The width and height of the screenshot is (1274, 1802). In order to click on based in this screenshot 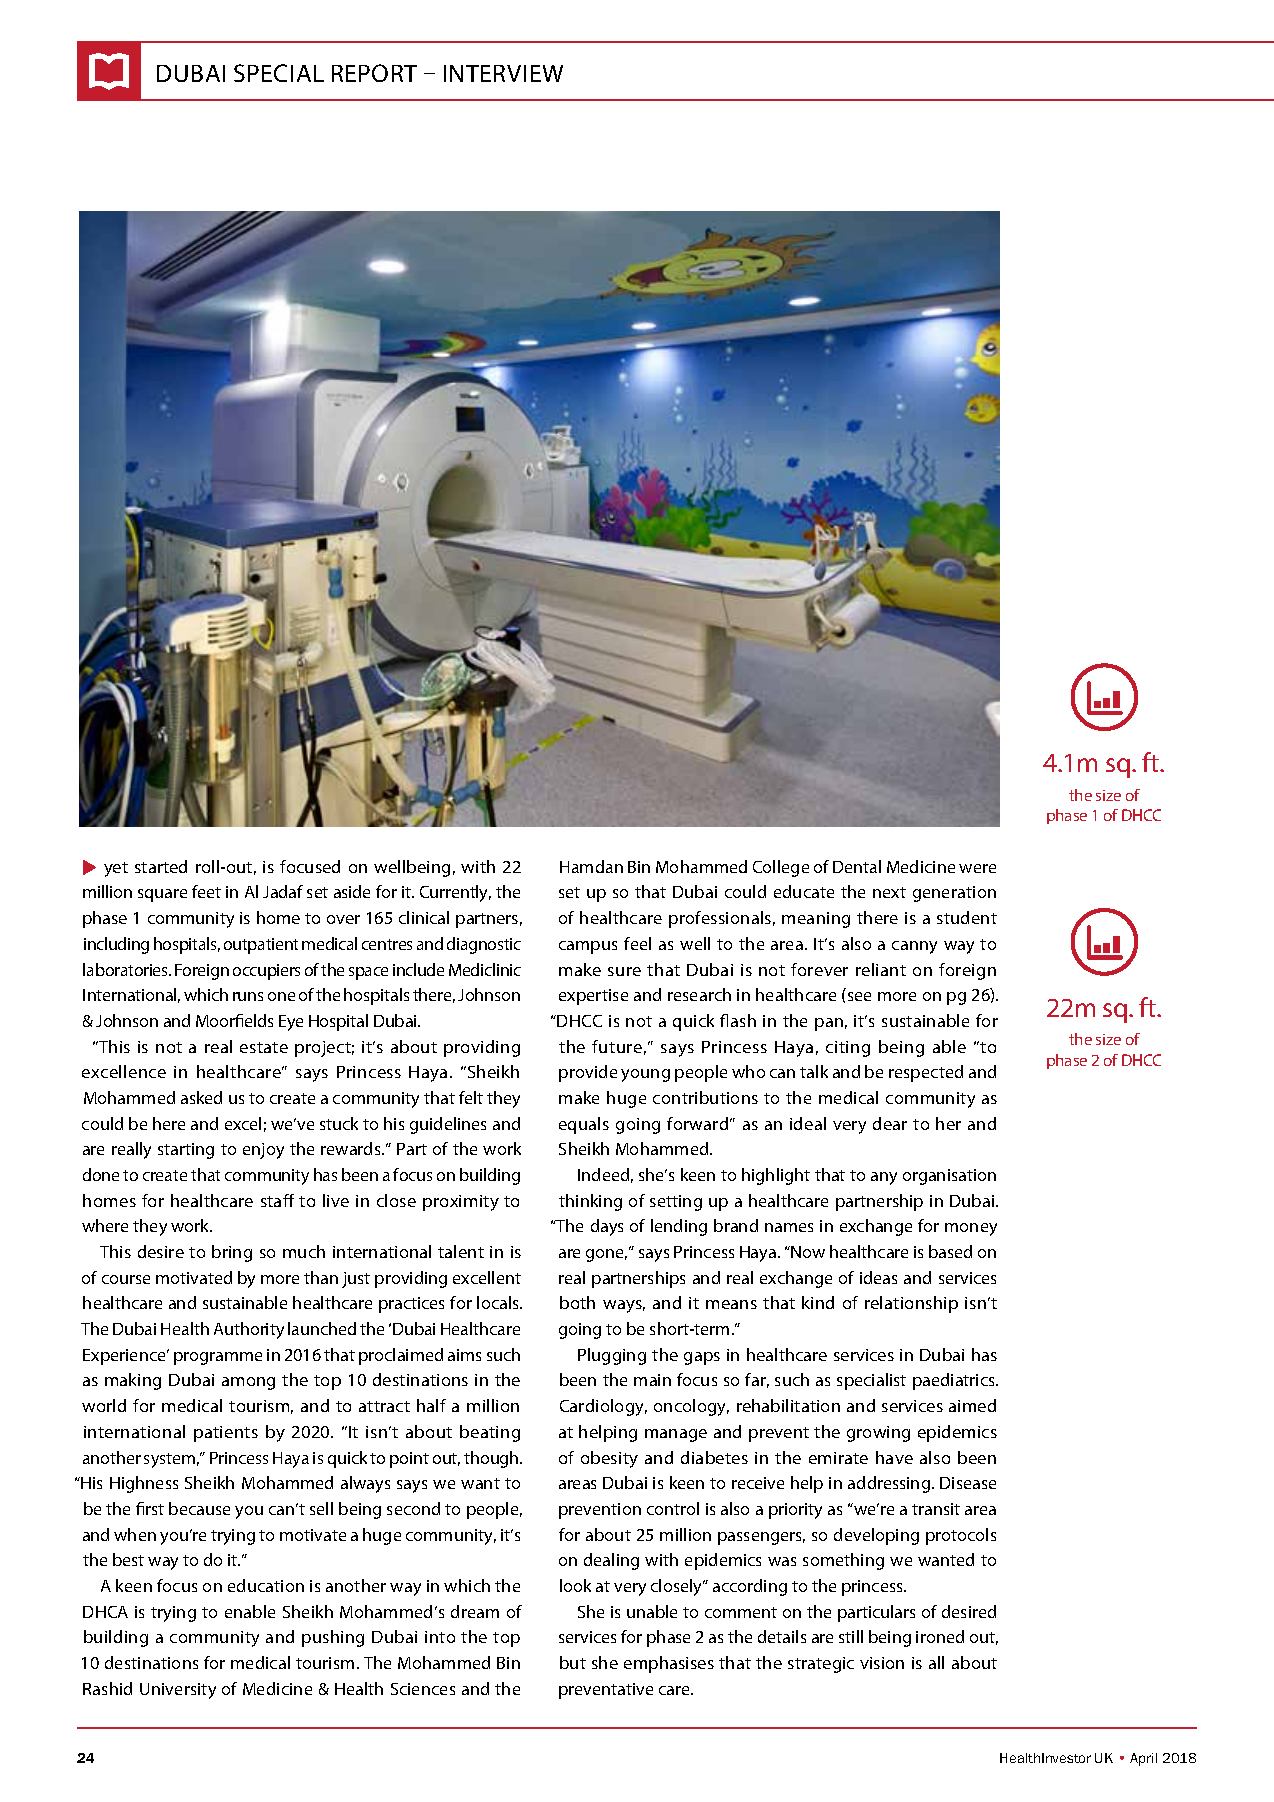, I will do `click(950, 1251)`.
